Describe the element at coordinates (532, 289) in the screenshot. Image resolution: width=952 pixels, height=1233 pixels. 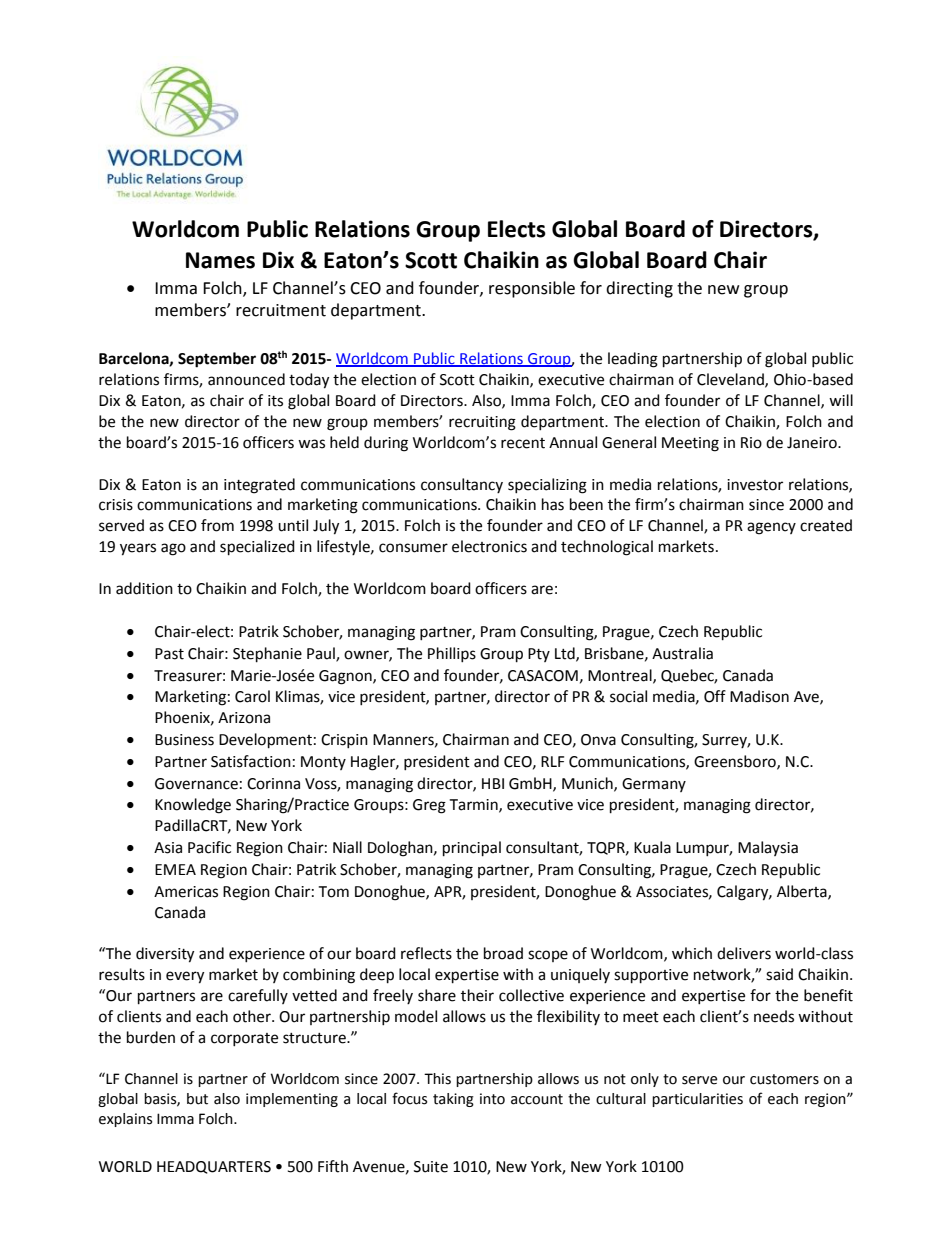
I see `responsible` at that location.
